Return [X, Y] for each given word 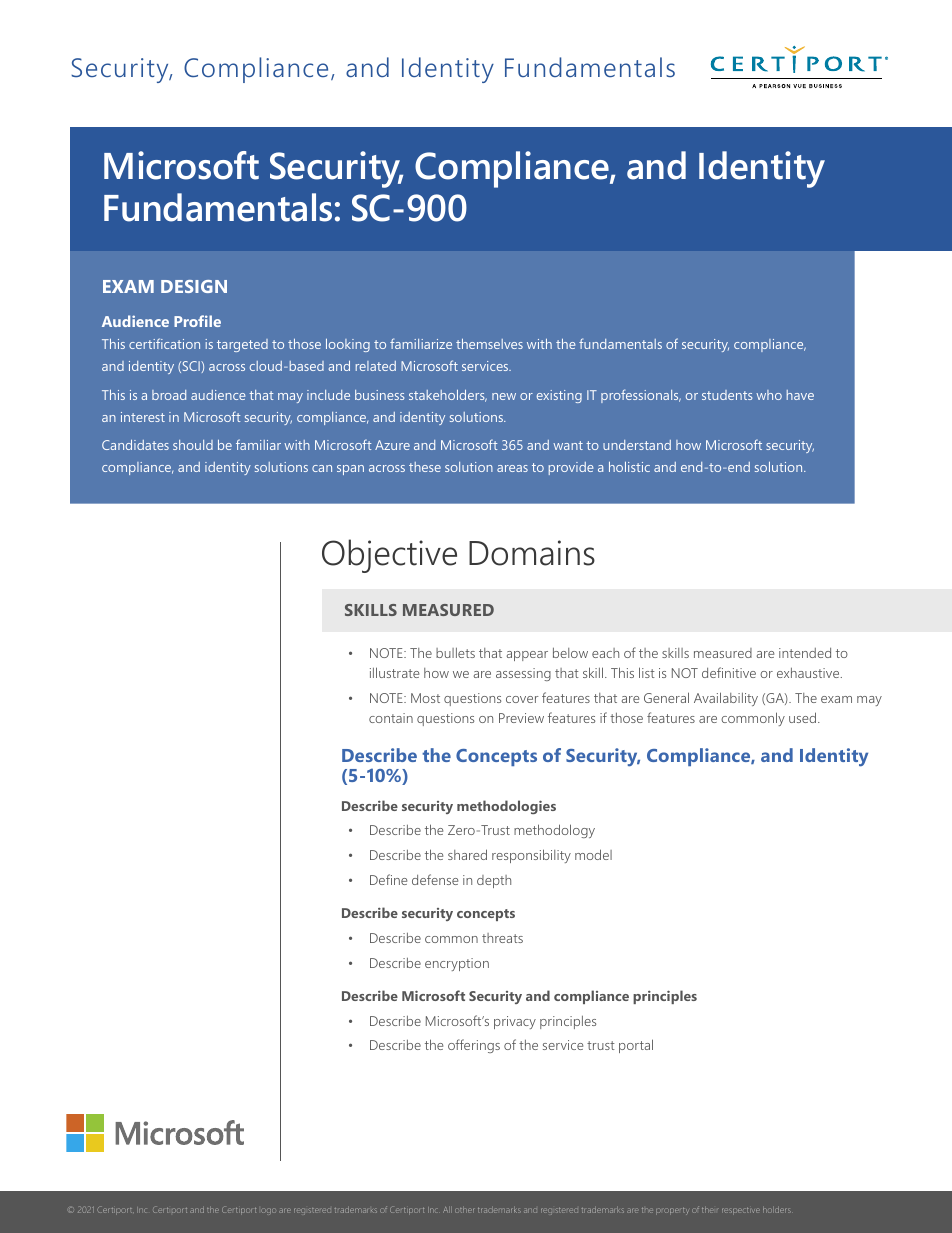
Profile [197, 321]
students [727, 395]
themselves [489, 344]
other [464, 1210]
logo [267, 1211]
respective [741, 1211]
